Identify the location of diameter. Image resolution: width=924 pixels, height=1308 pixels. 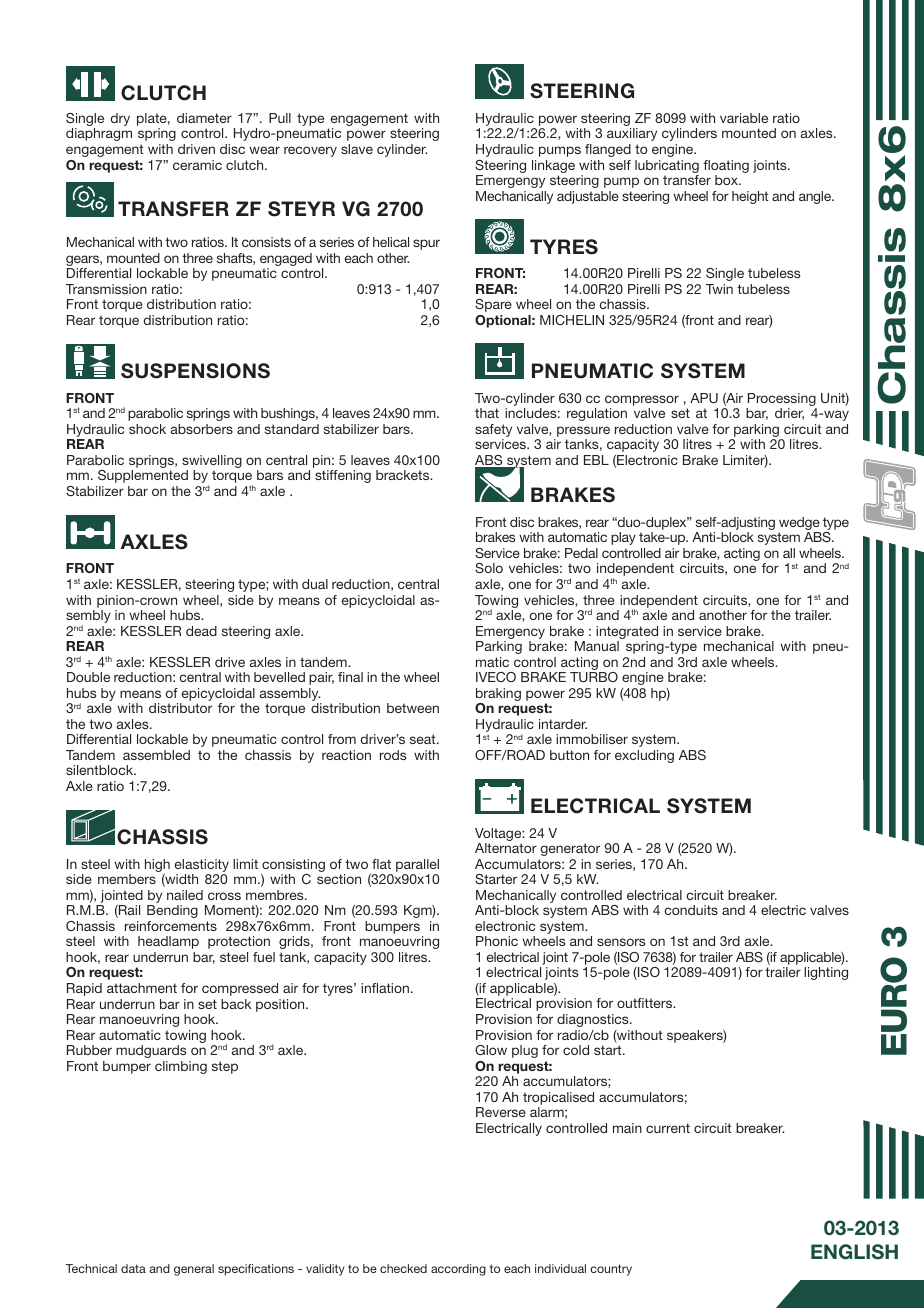
(204, 118).
